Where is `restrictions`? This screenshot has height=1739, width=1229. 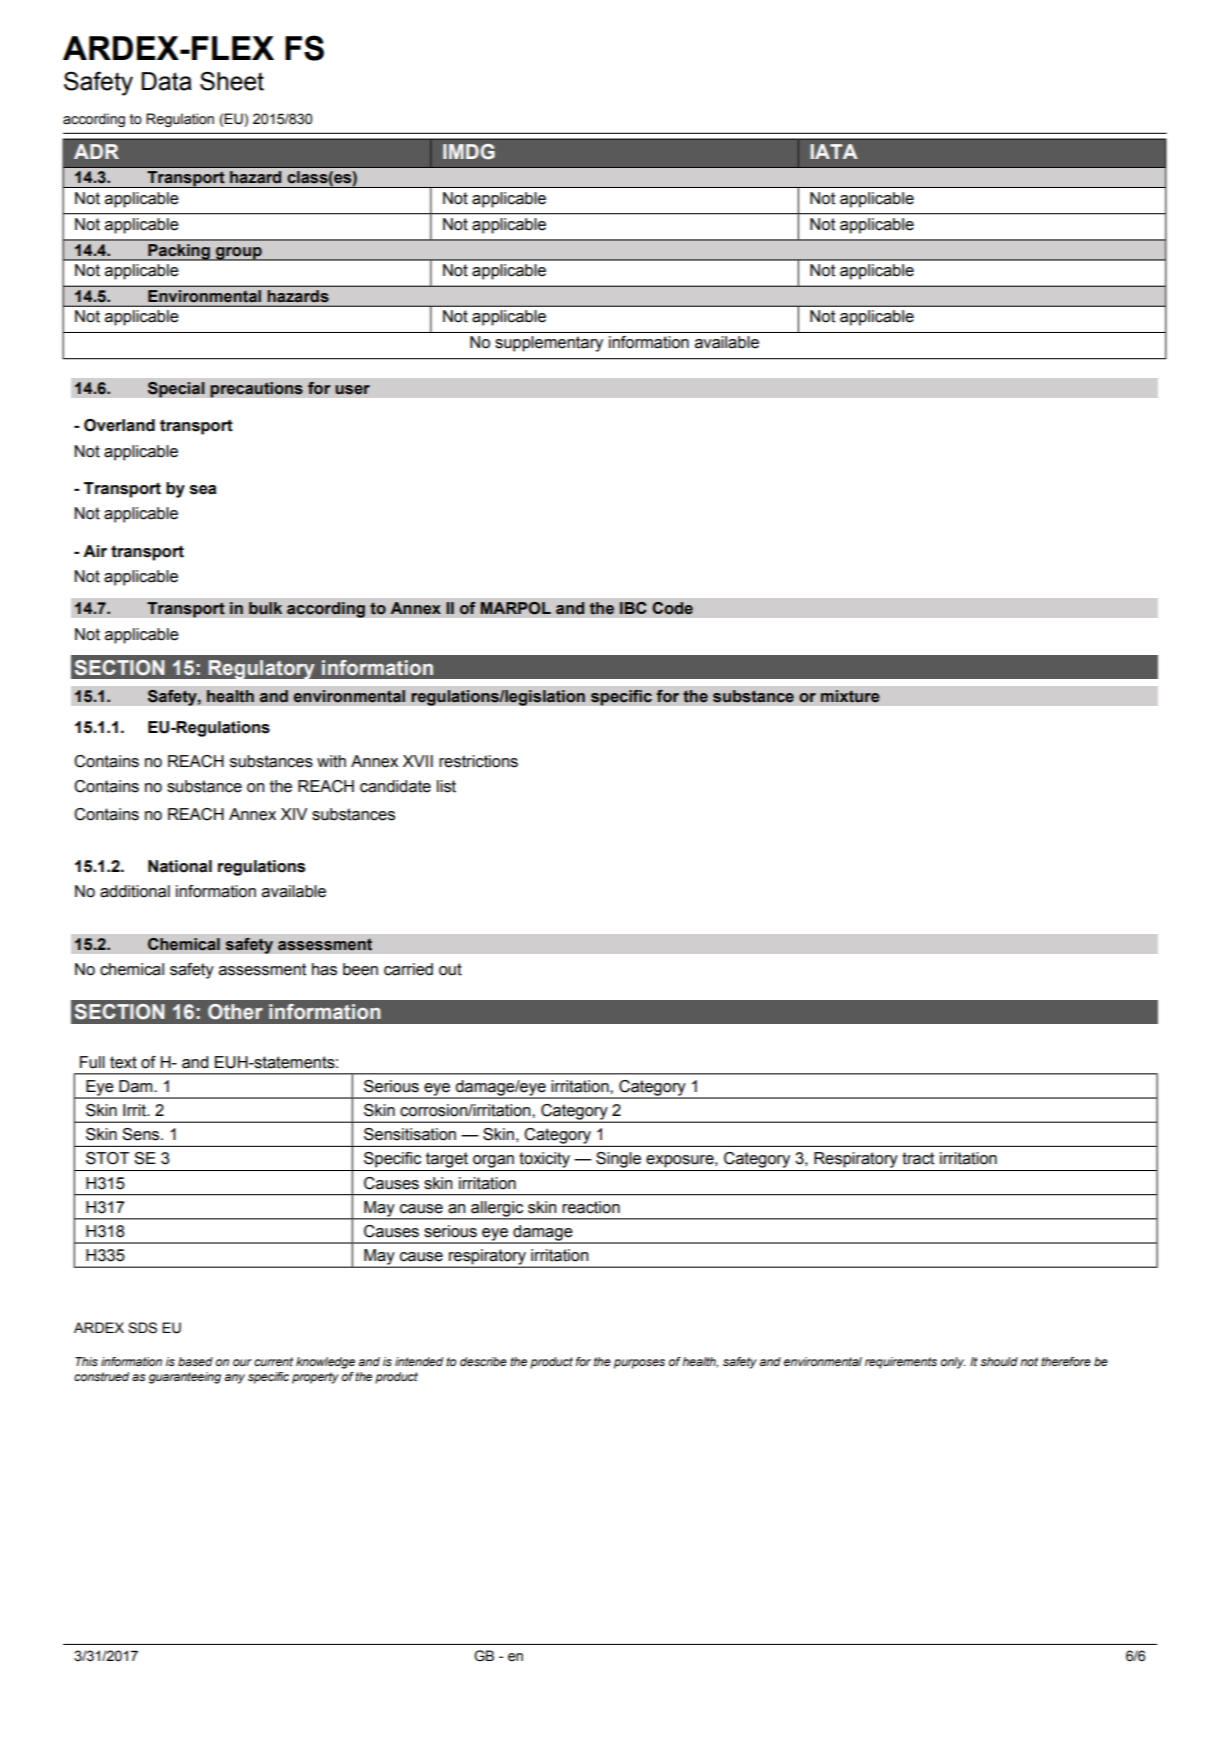 restrictions is located at coordinates (478, 761).
